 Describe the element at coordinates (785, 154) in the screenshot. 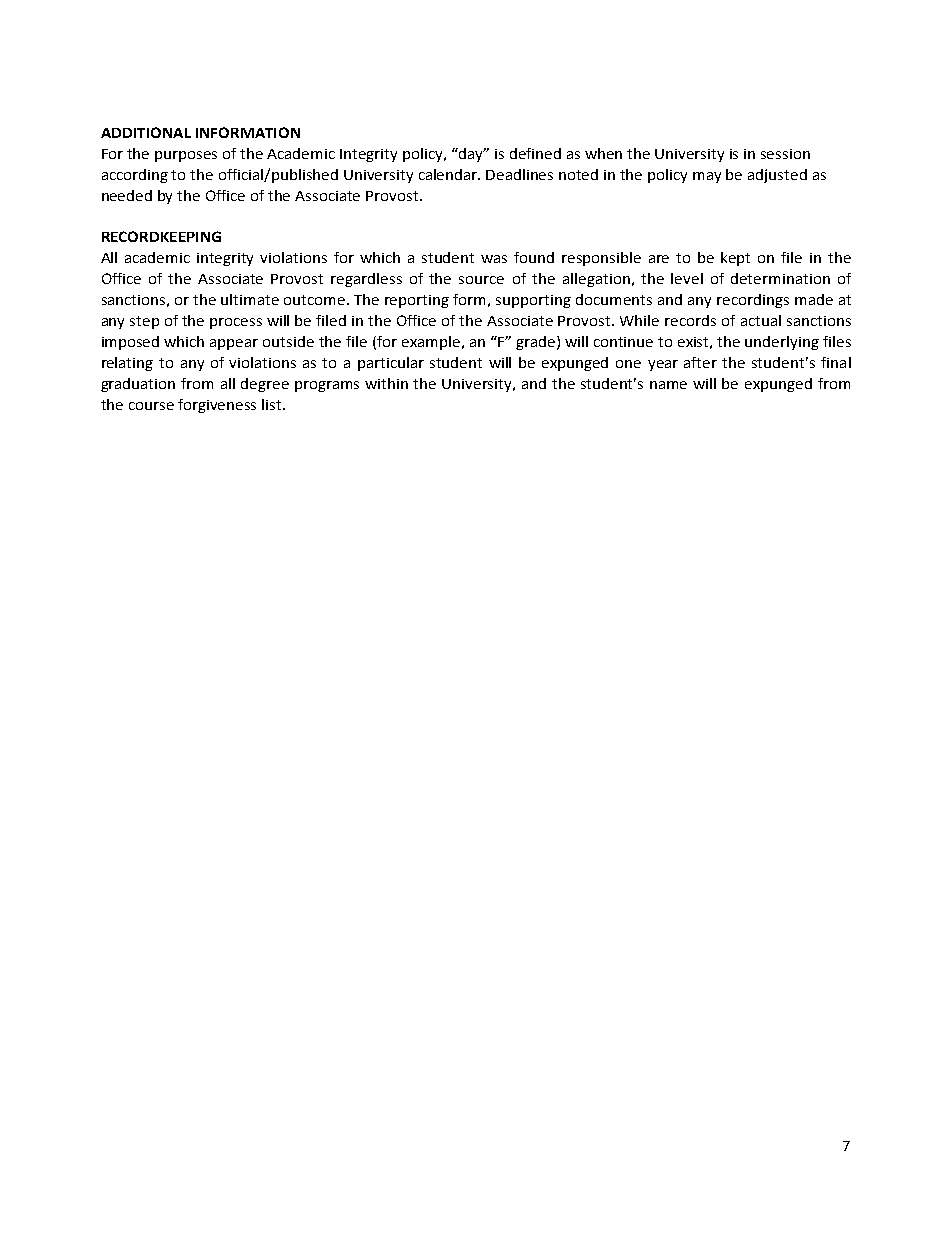

I see `session` at that location.
